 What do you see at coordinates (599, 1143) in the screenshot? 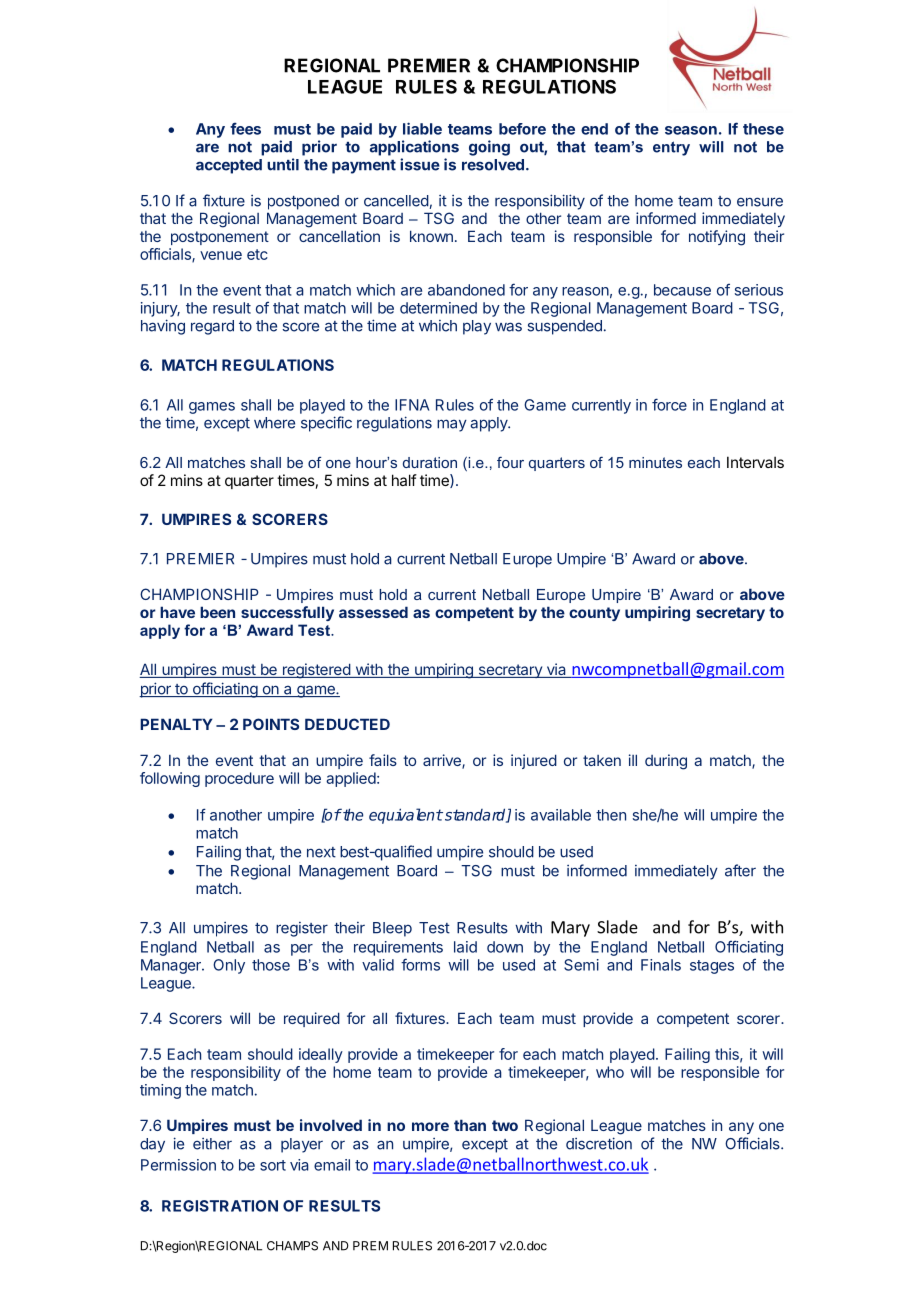
I see `discretion` at bounding box center [599, 1143].
